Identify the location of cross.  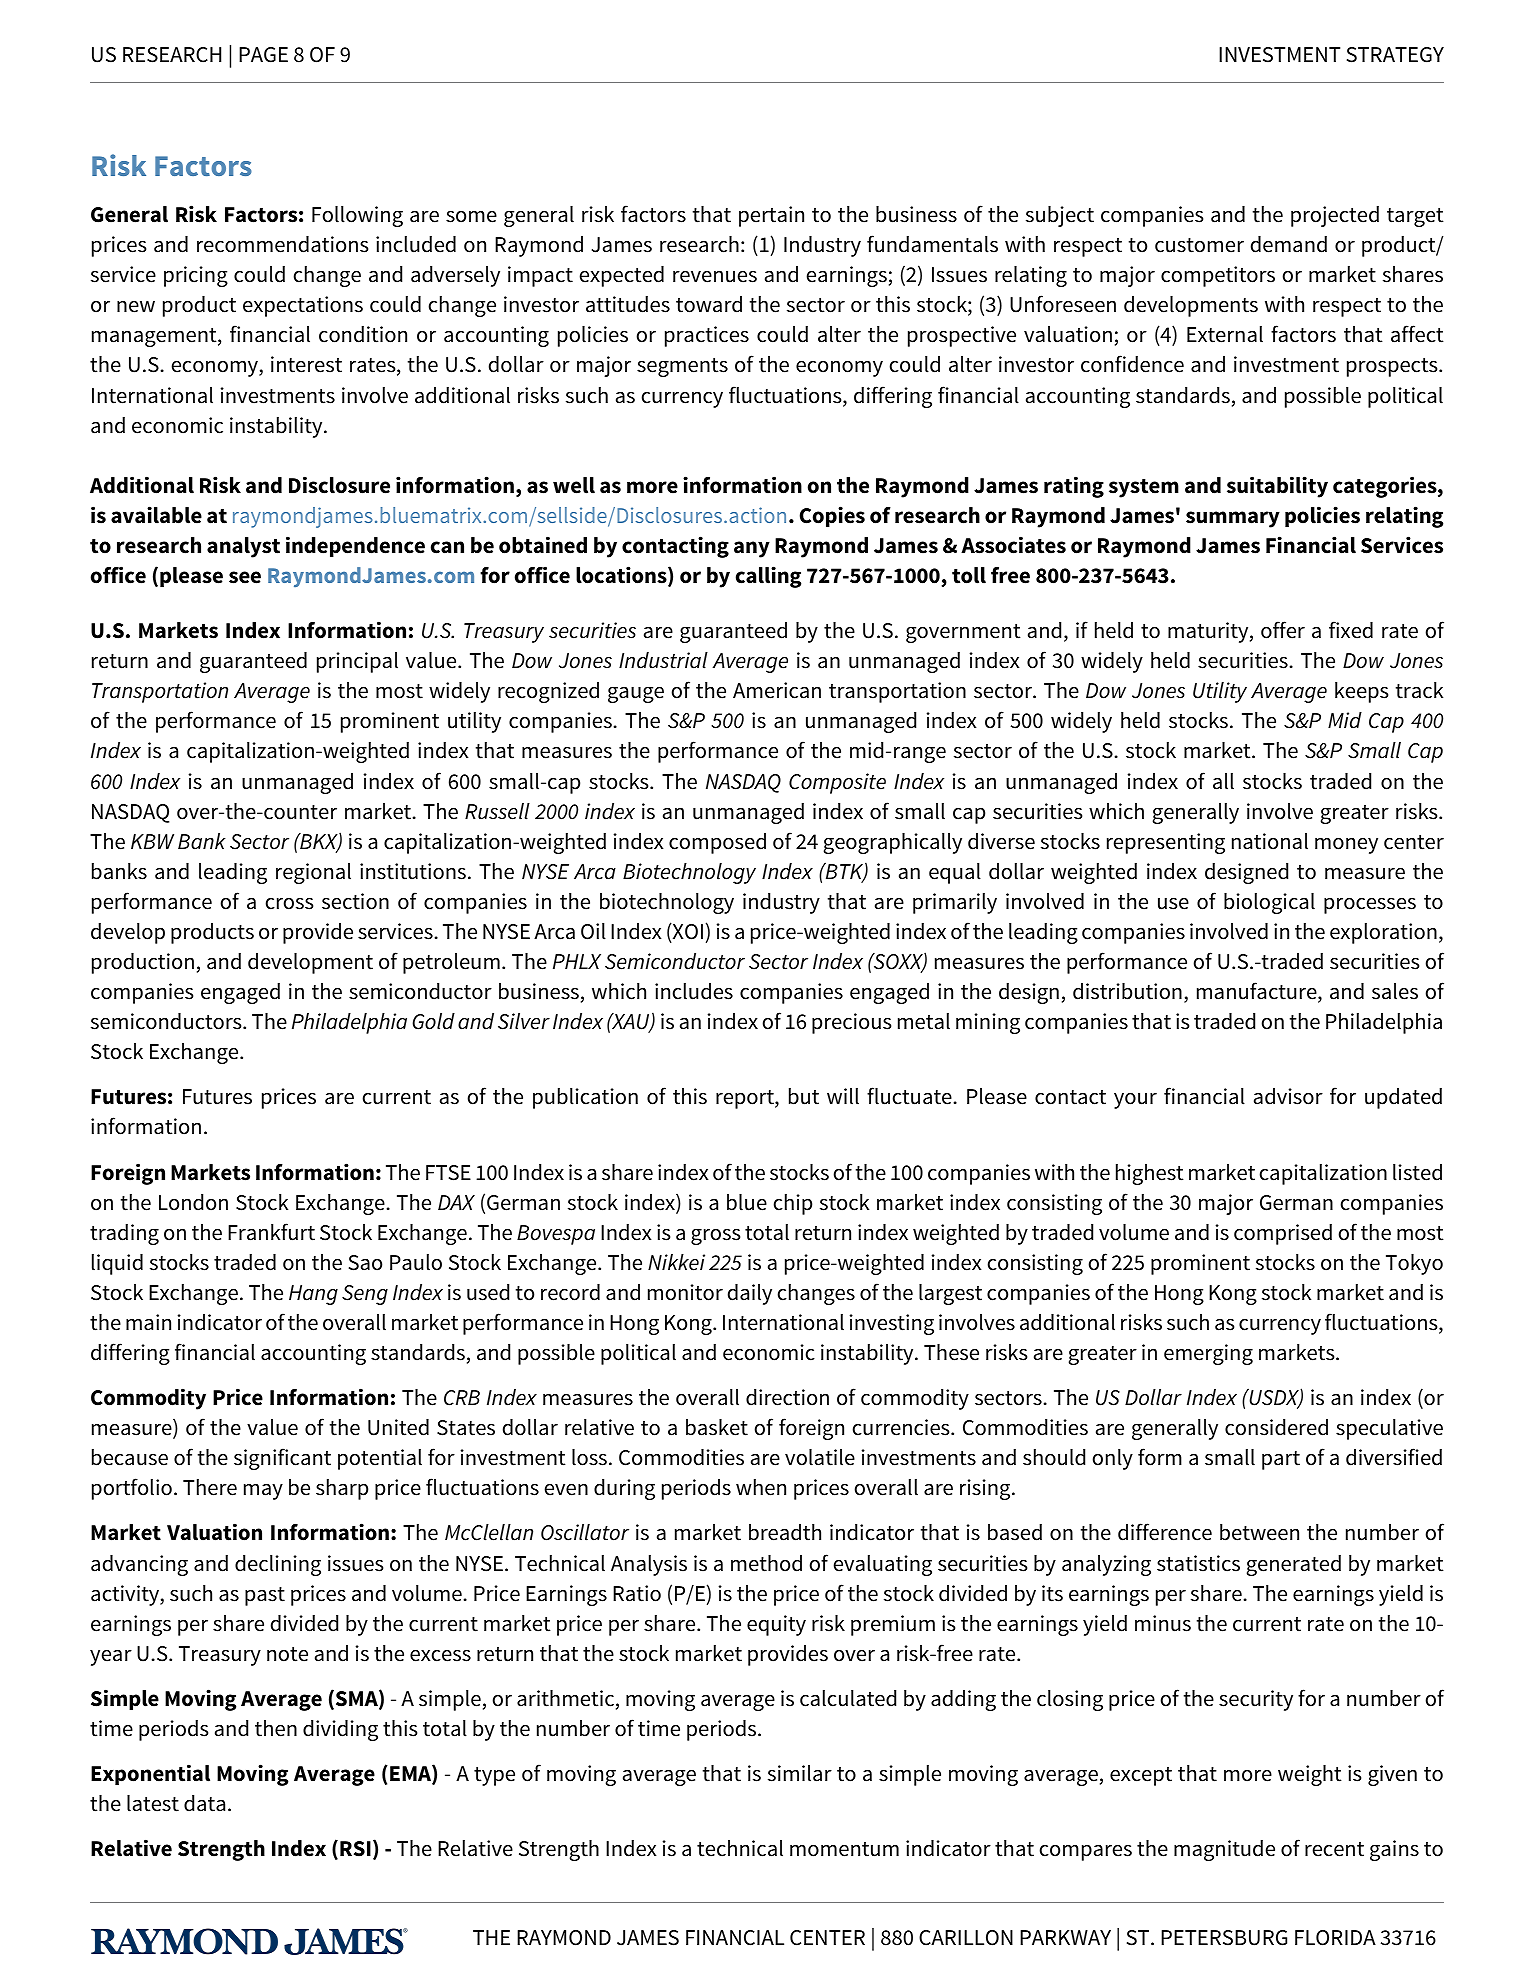
(289, 903).
